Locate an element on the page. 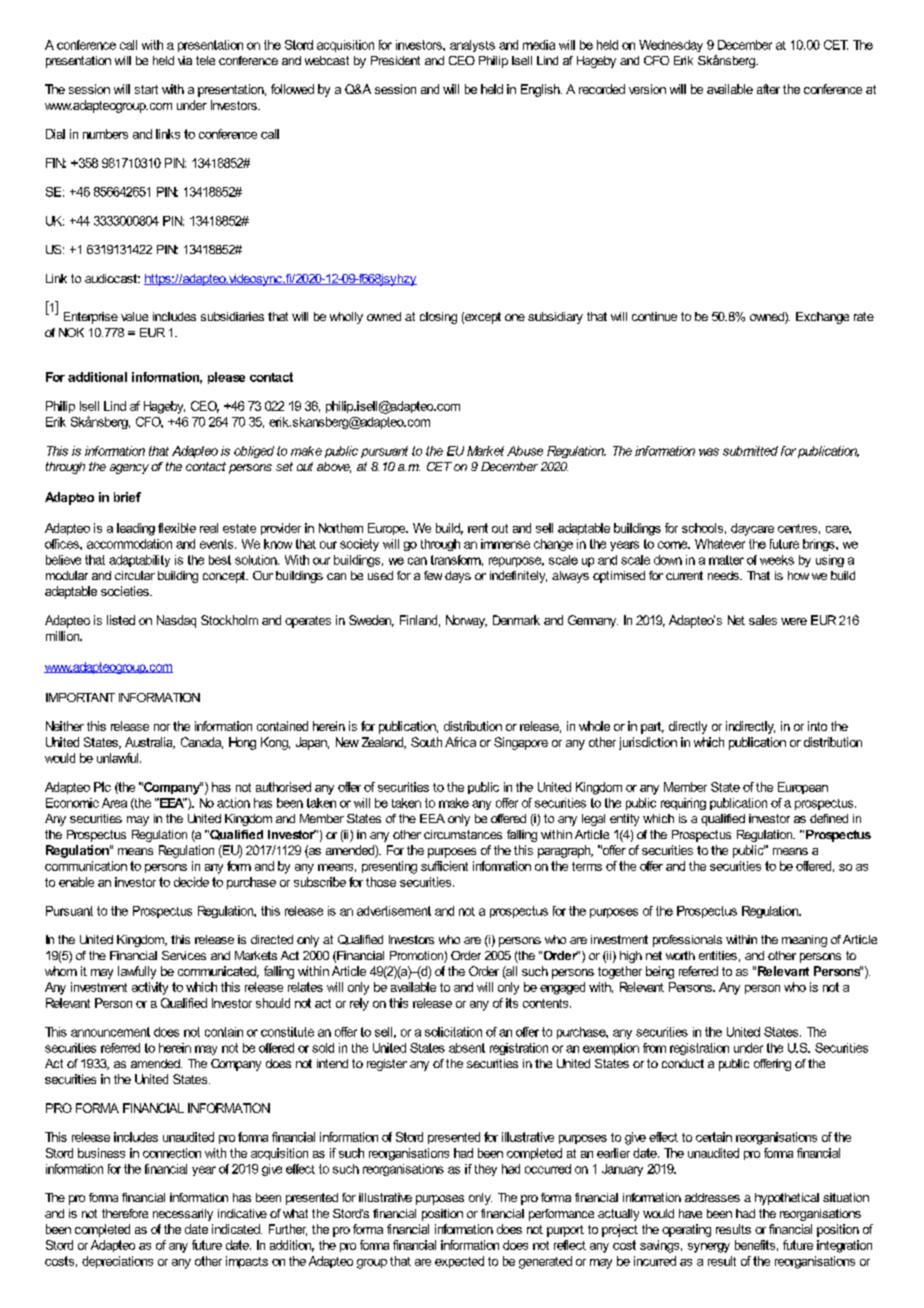 This document has width=924, height=1308. therefore is located at coordinates (125, 1213).
